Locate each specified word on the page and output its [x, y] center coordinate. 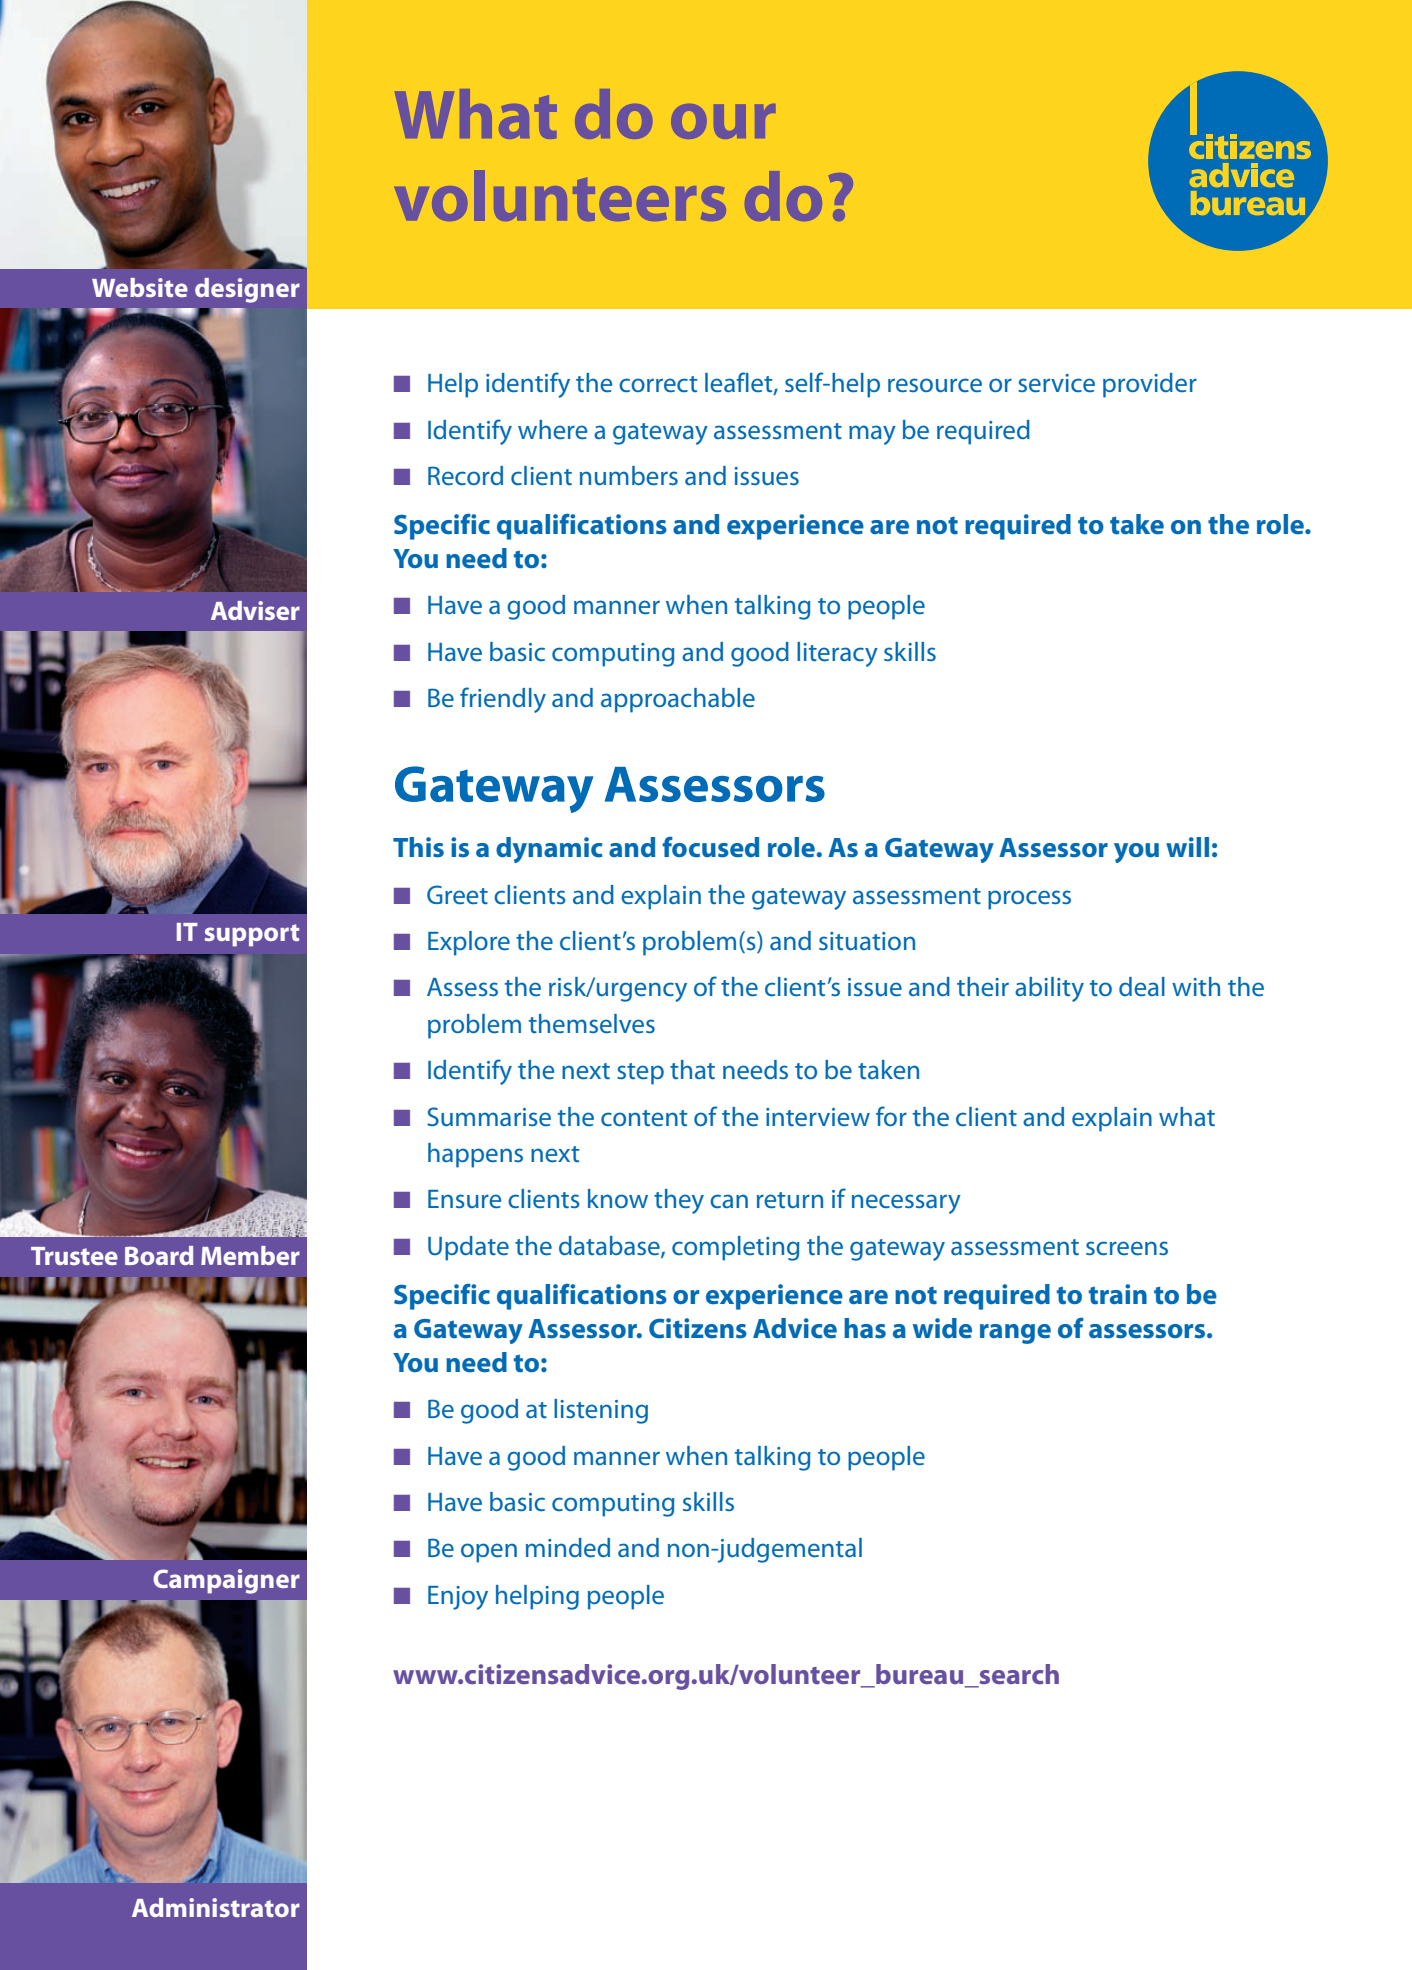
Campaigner [226, 1581]
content [644, 1118]
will [1187, 847]
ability [1049, 989]
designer [247, 290]
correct [658, 384]
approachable [678, 700]
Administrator [216, 1907]
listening [601, 1411]
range [1015, 1334]
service [1056, 383]
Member [250, 1255]
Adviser [255, 610]
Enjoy [458, 1598]
